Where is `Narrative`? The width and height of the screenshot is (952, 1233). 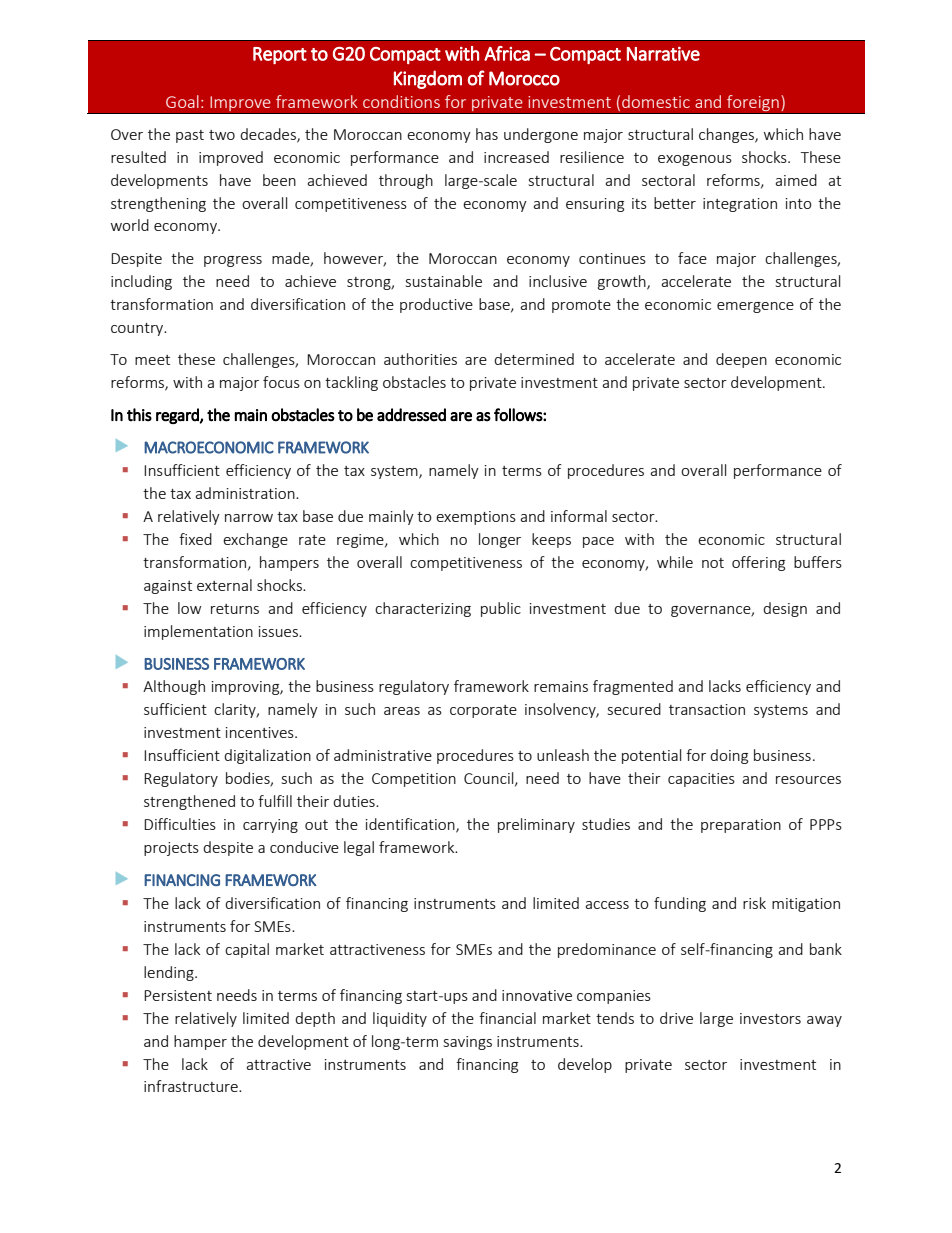
Narrative is located at coordinates (663, 54).
